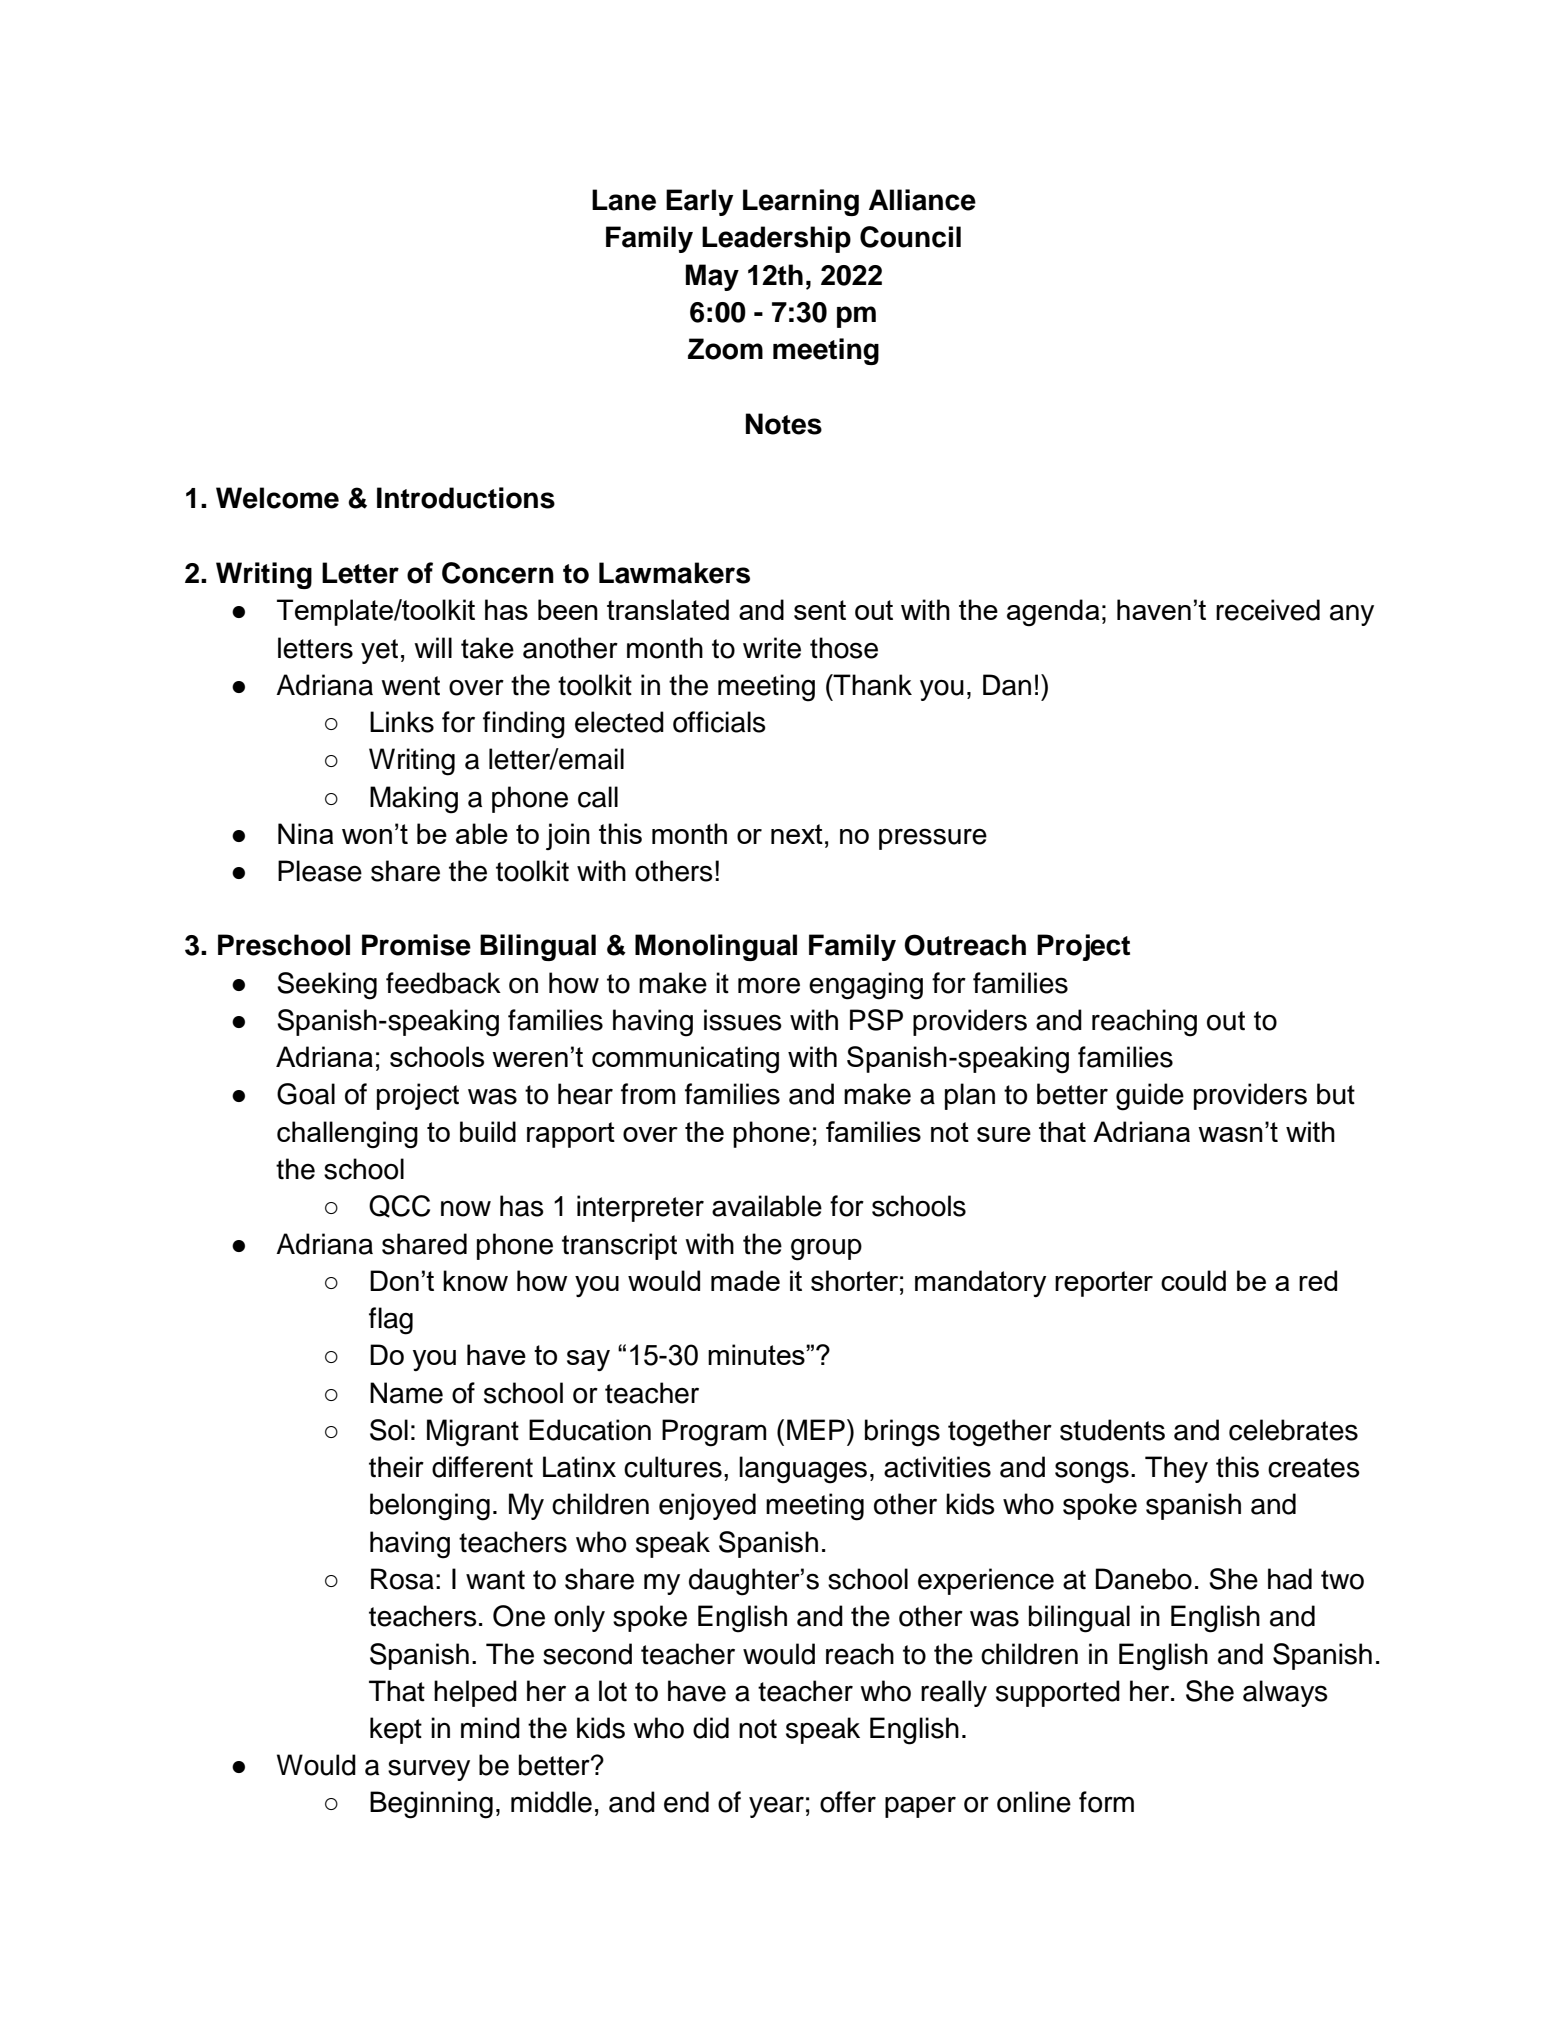 The width and height of the page is (1567, 2028). I want to click on always, so click(1285, 1693).
